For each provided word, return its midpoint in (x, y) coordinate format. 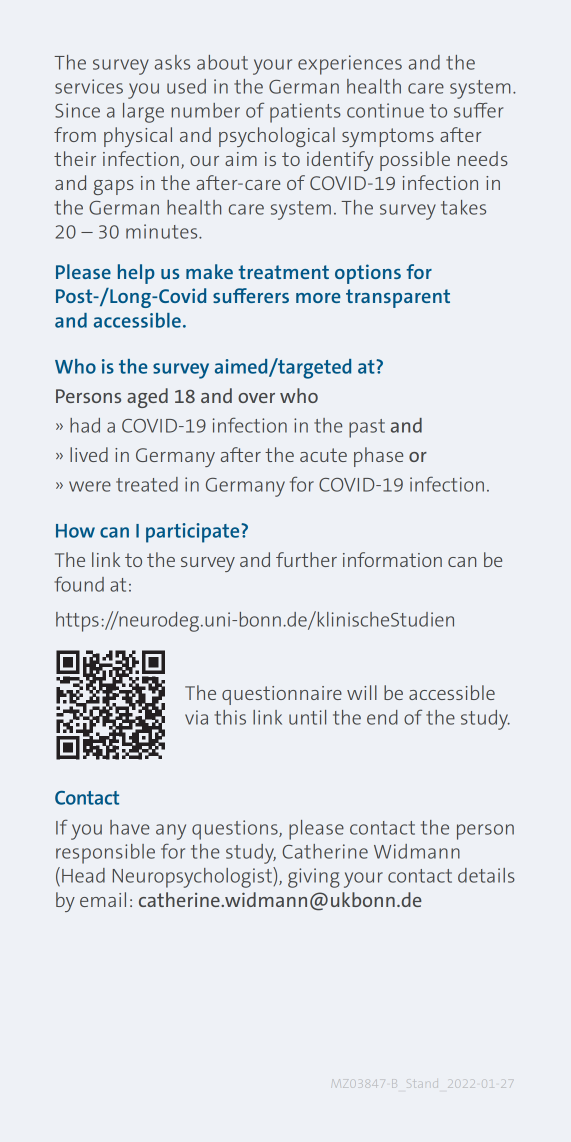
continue (385, 110)
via (196, 717)
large (143, 113)
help (136, 274)
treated (147, 484)
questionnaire (282, 695)
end (382, 717)
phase (378, 457)
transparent (398, 298)
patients (305, 113)
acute (323, 455)
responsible (105, 854)
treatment (283, 272)
